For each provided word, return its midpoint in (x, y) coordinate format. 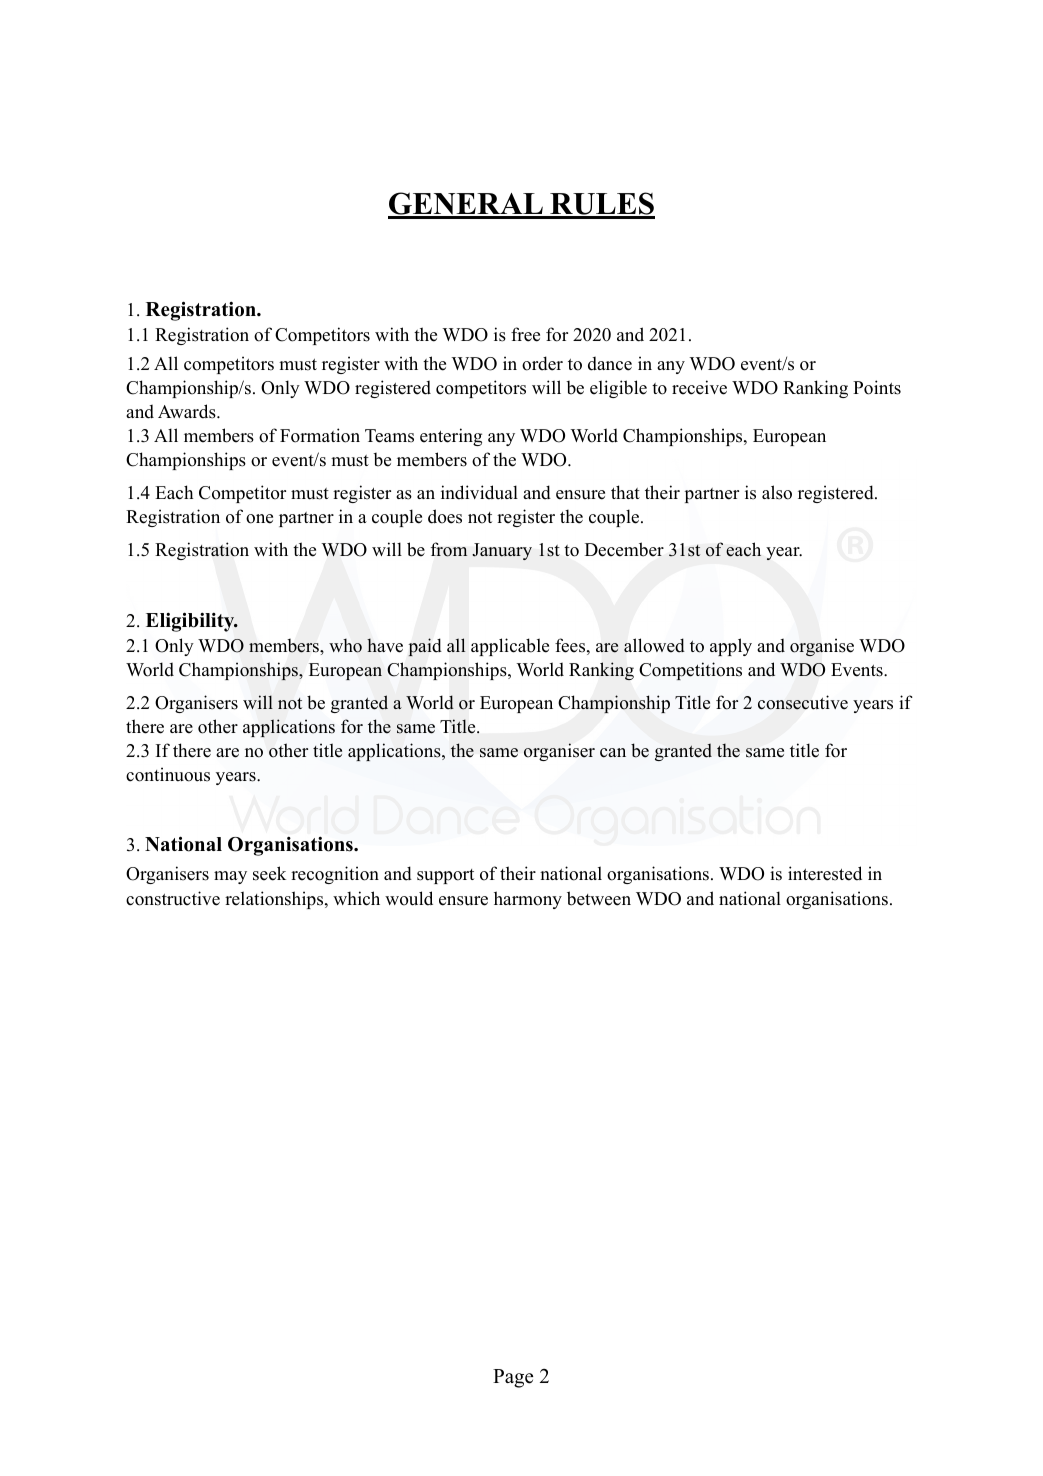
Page (513, 1378)
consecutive (803, 702)
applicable (510, 647)
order (542, 363)
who (345, 645)
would (409, 898)
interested (825, 873)
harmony (528, 900)
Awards (188, 411)
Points (877, 387)
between (599, 898)
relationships (275, 900)
